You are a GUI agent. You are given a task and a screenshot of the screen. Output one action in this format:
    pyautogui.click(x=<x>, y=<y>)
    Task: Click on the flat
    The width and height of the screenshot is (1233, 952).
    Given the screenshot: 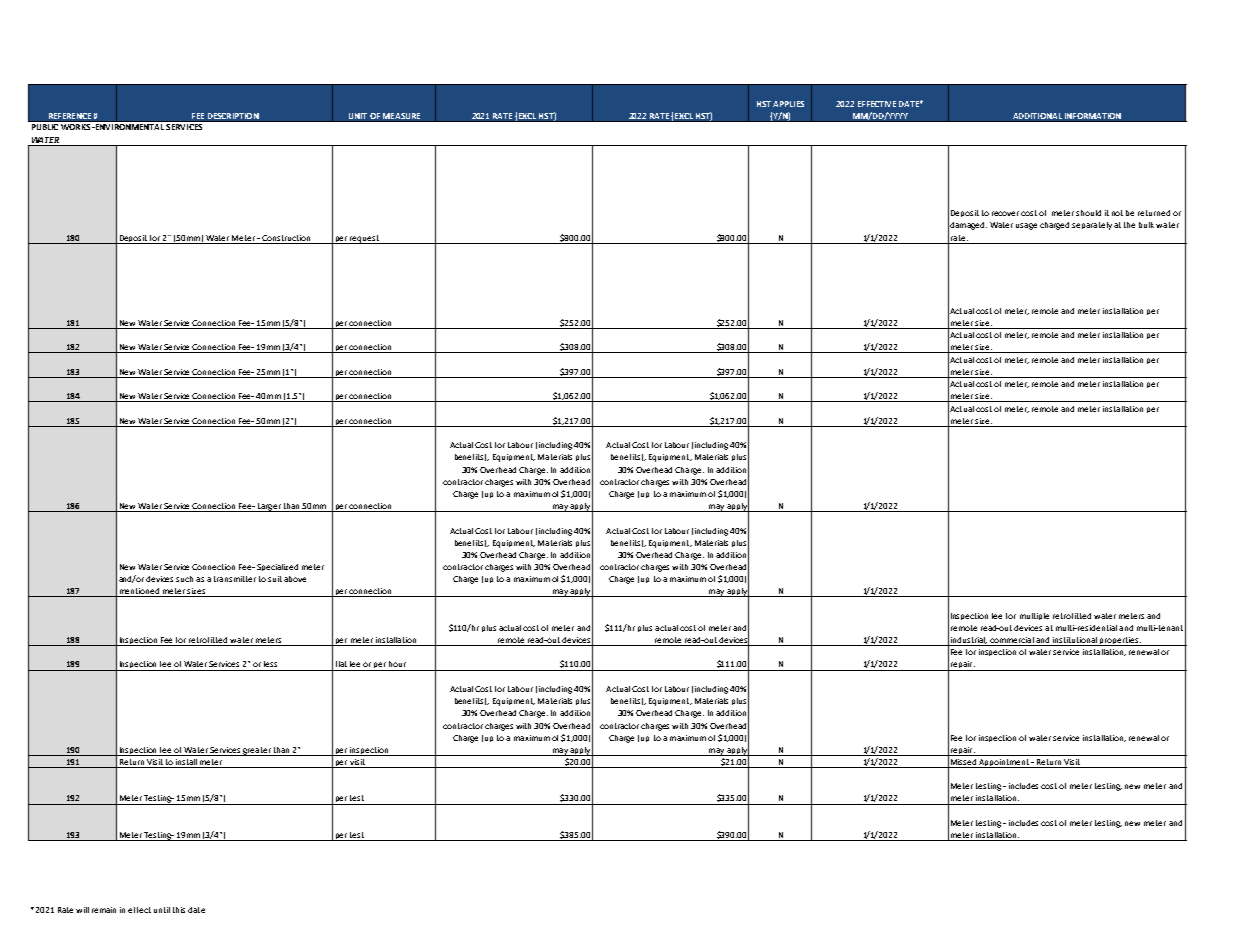 What is the action you would take?
    pyautogui.click(x=341, y=664)
